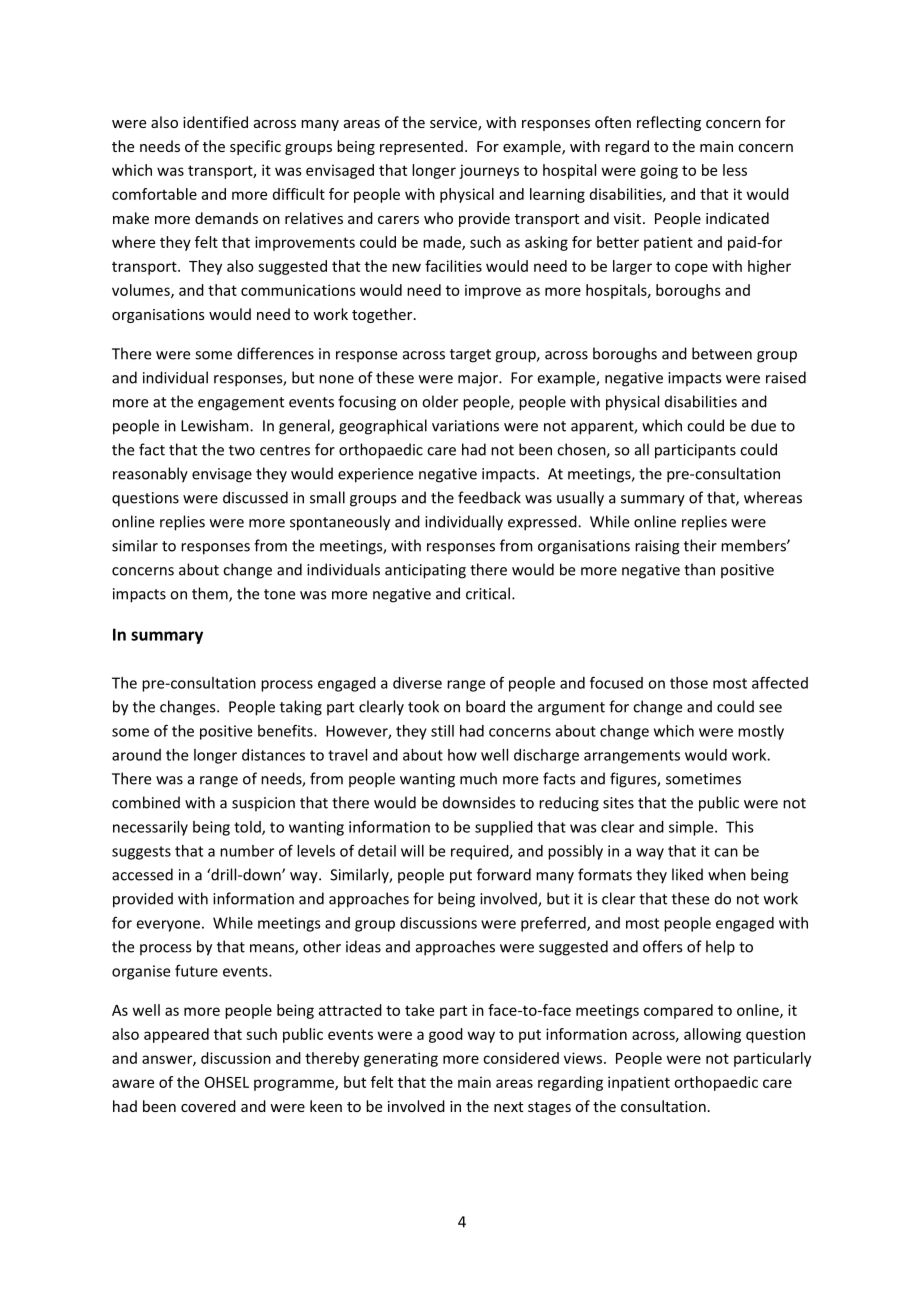 This screenshot has height=1308, width=924. I want to click on than, so click(699, 569).
